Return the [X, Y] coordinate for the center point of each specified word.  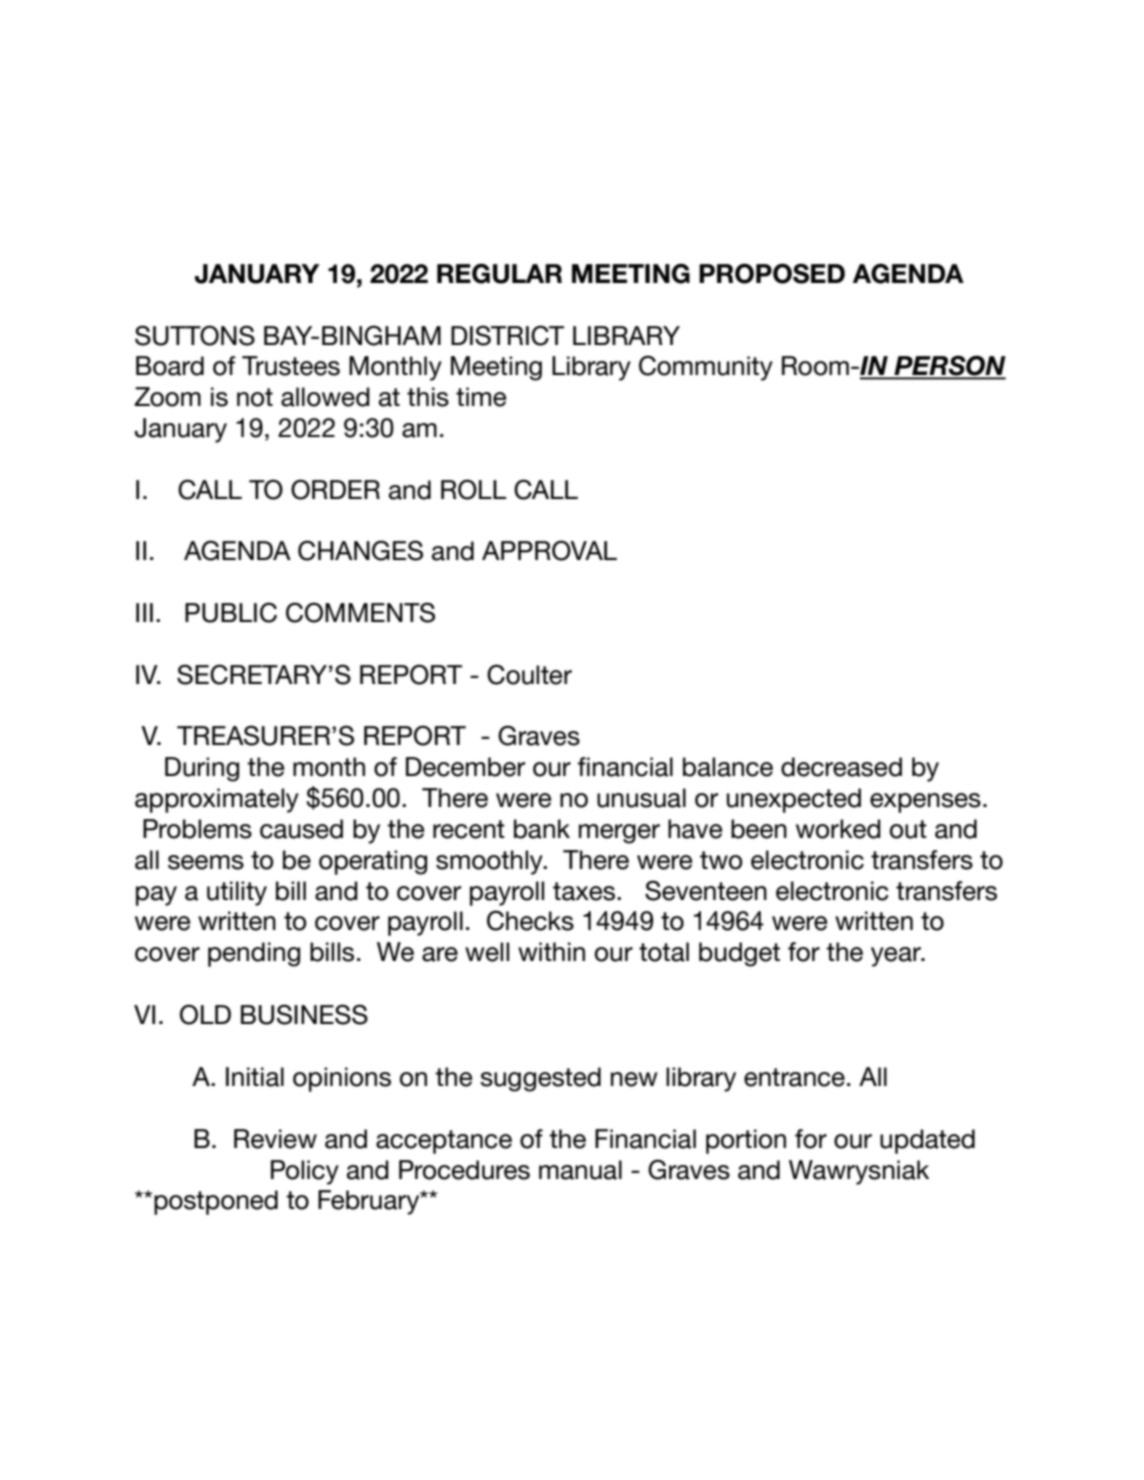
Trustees [291, 366]
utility [237, 893]
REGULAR [499, 273]
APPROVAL [549, 550]
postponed [216, 1202]
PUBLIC [231, 612]
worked [838, 829]
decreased [841, 767]
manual [580, 1170]
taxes [584, 891]
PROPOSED [772, 273]
